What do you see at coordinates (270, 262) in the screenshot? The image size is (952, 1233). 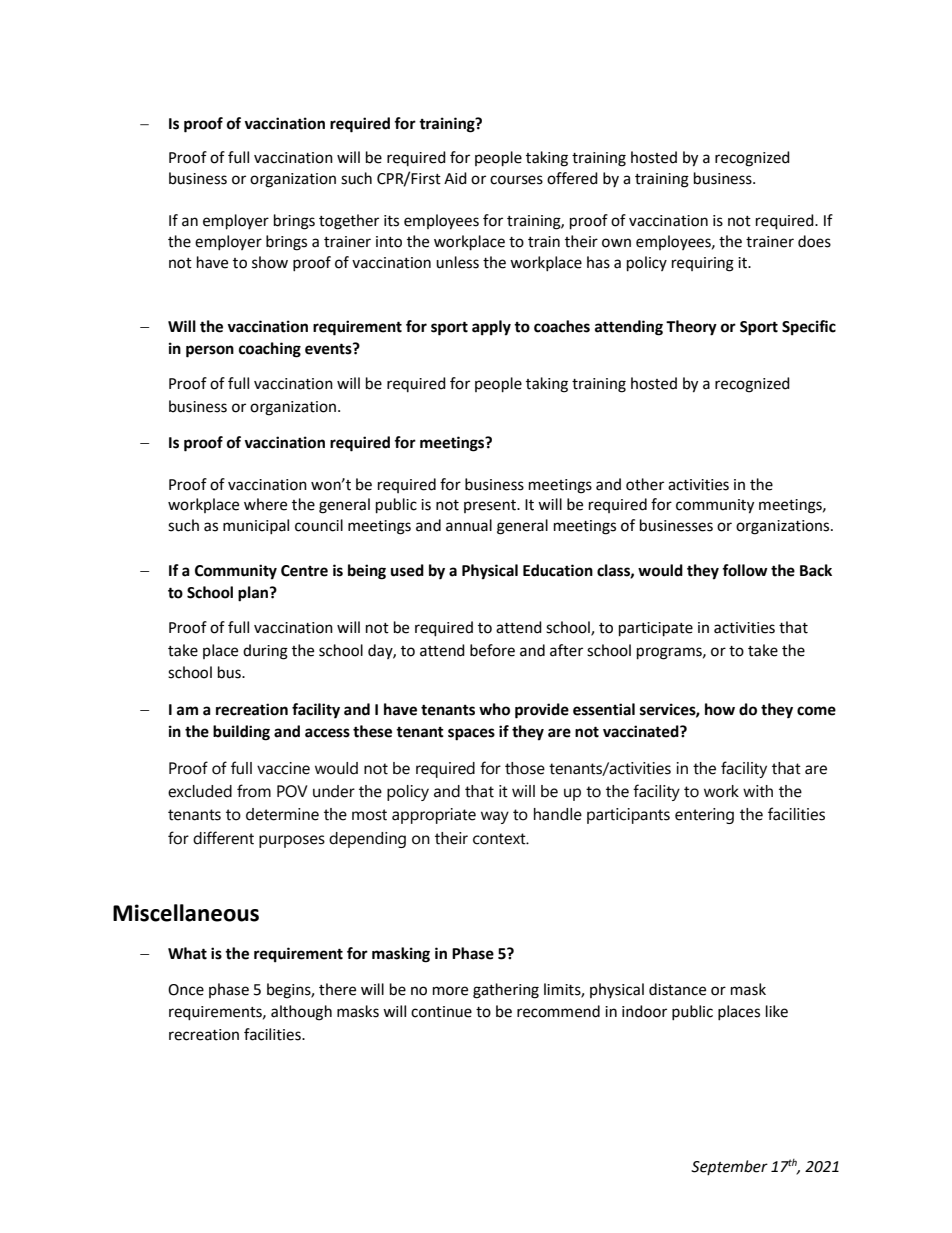 I see `show` at bounding box center [270, 262].
